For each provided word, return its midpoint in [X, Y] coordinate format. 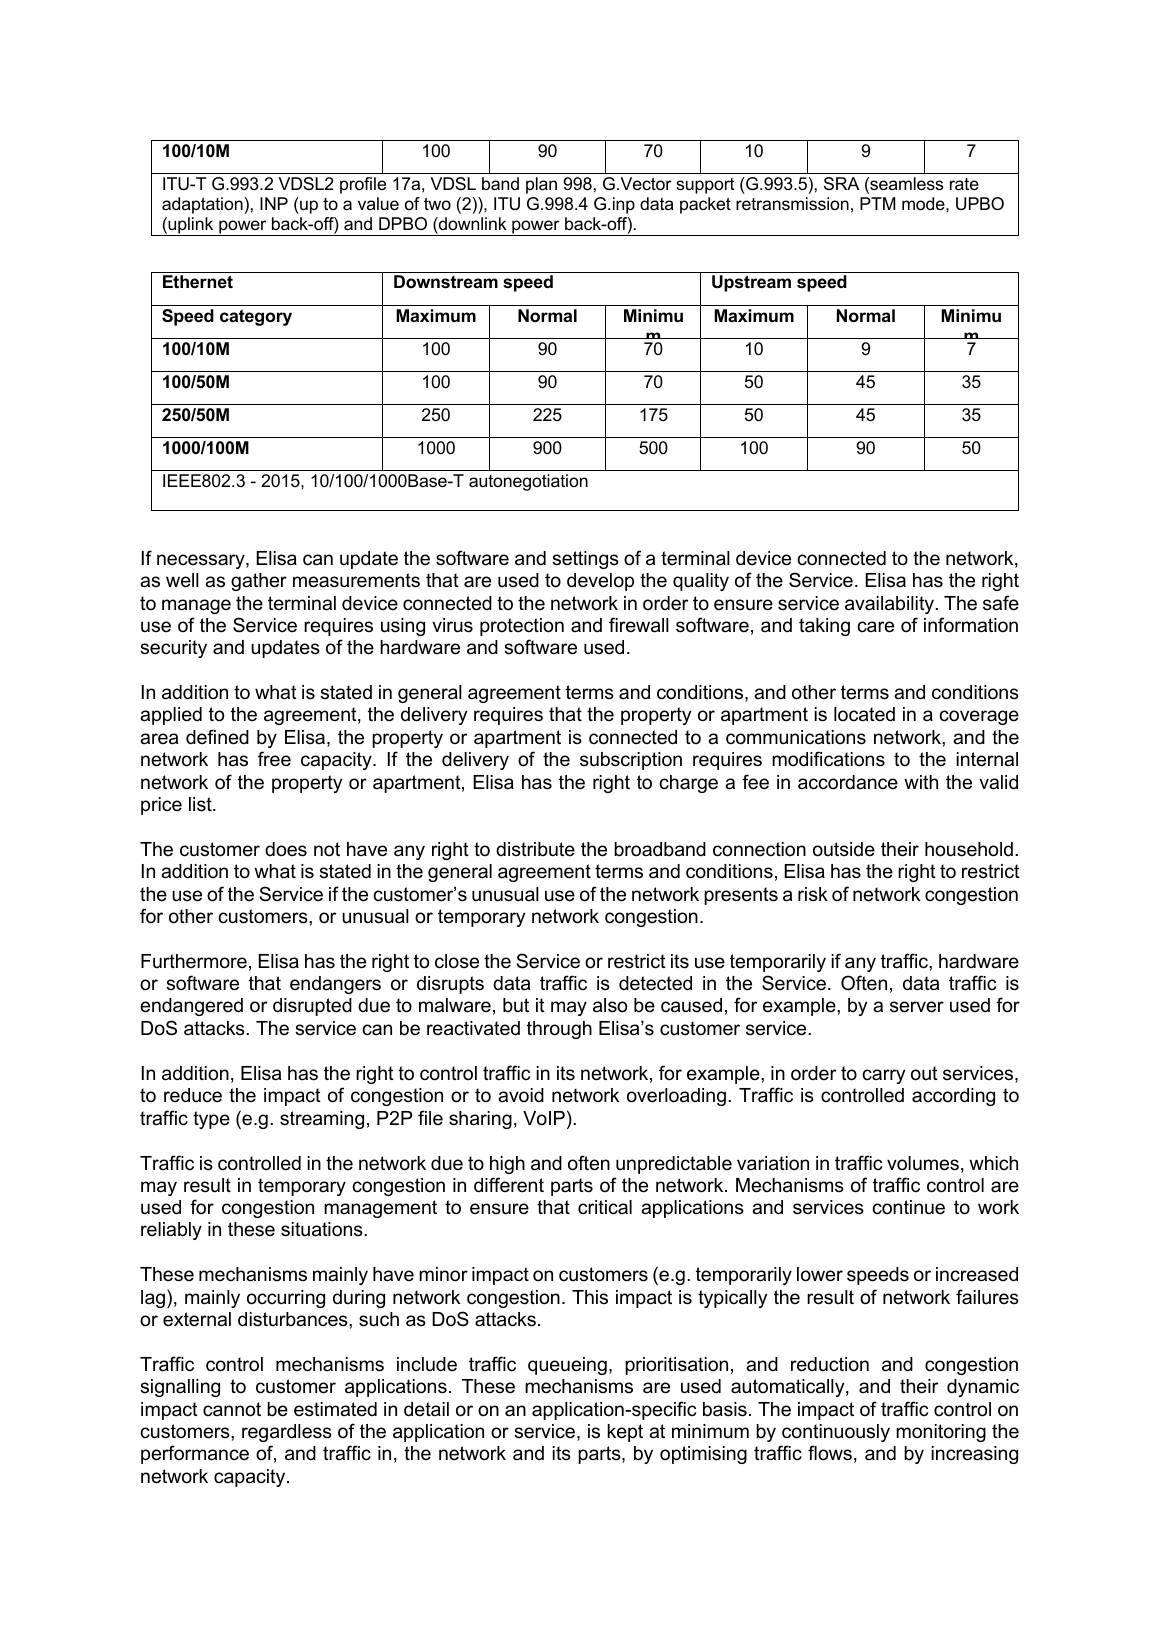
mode [924, 204]
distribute [535, 849]
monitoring [941, 1433]
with [921, 782]
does [286, 849]
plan [541, 185]
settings [585, 560]
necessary [202, 561]
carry [883, 1076]
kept [625, 1433]
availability [891, 605]
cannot [232, 1409]
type [211, 1120]
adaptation [202, 205]
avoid [521, 1095]
